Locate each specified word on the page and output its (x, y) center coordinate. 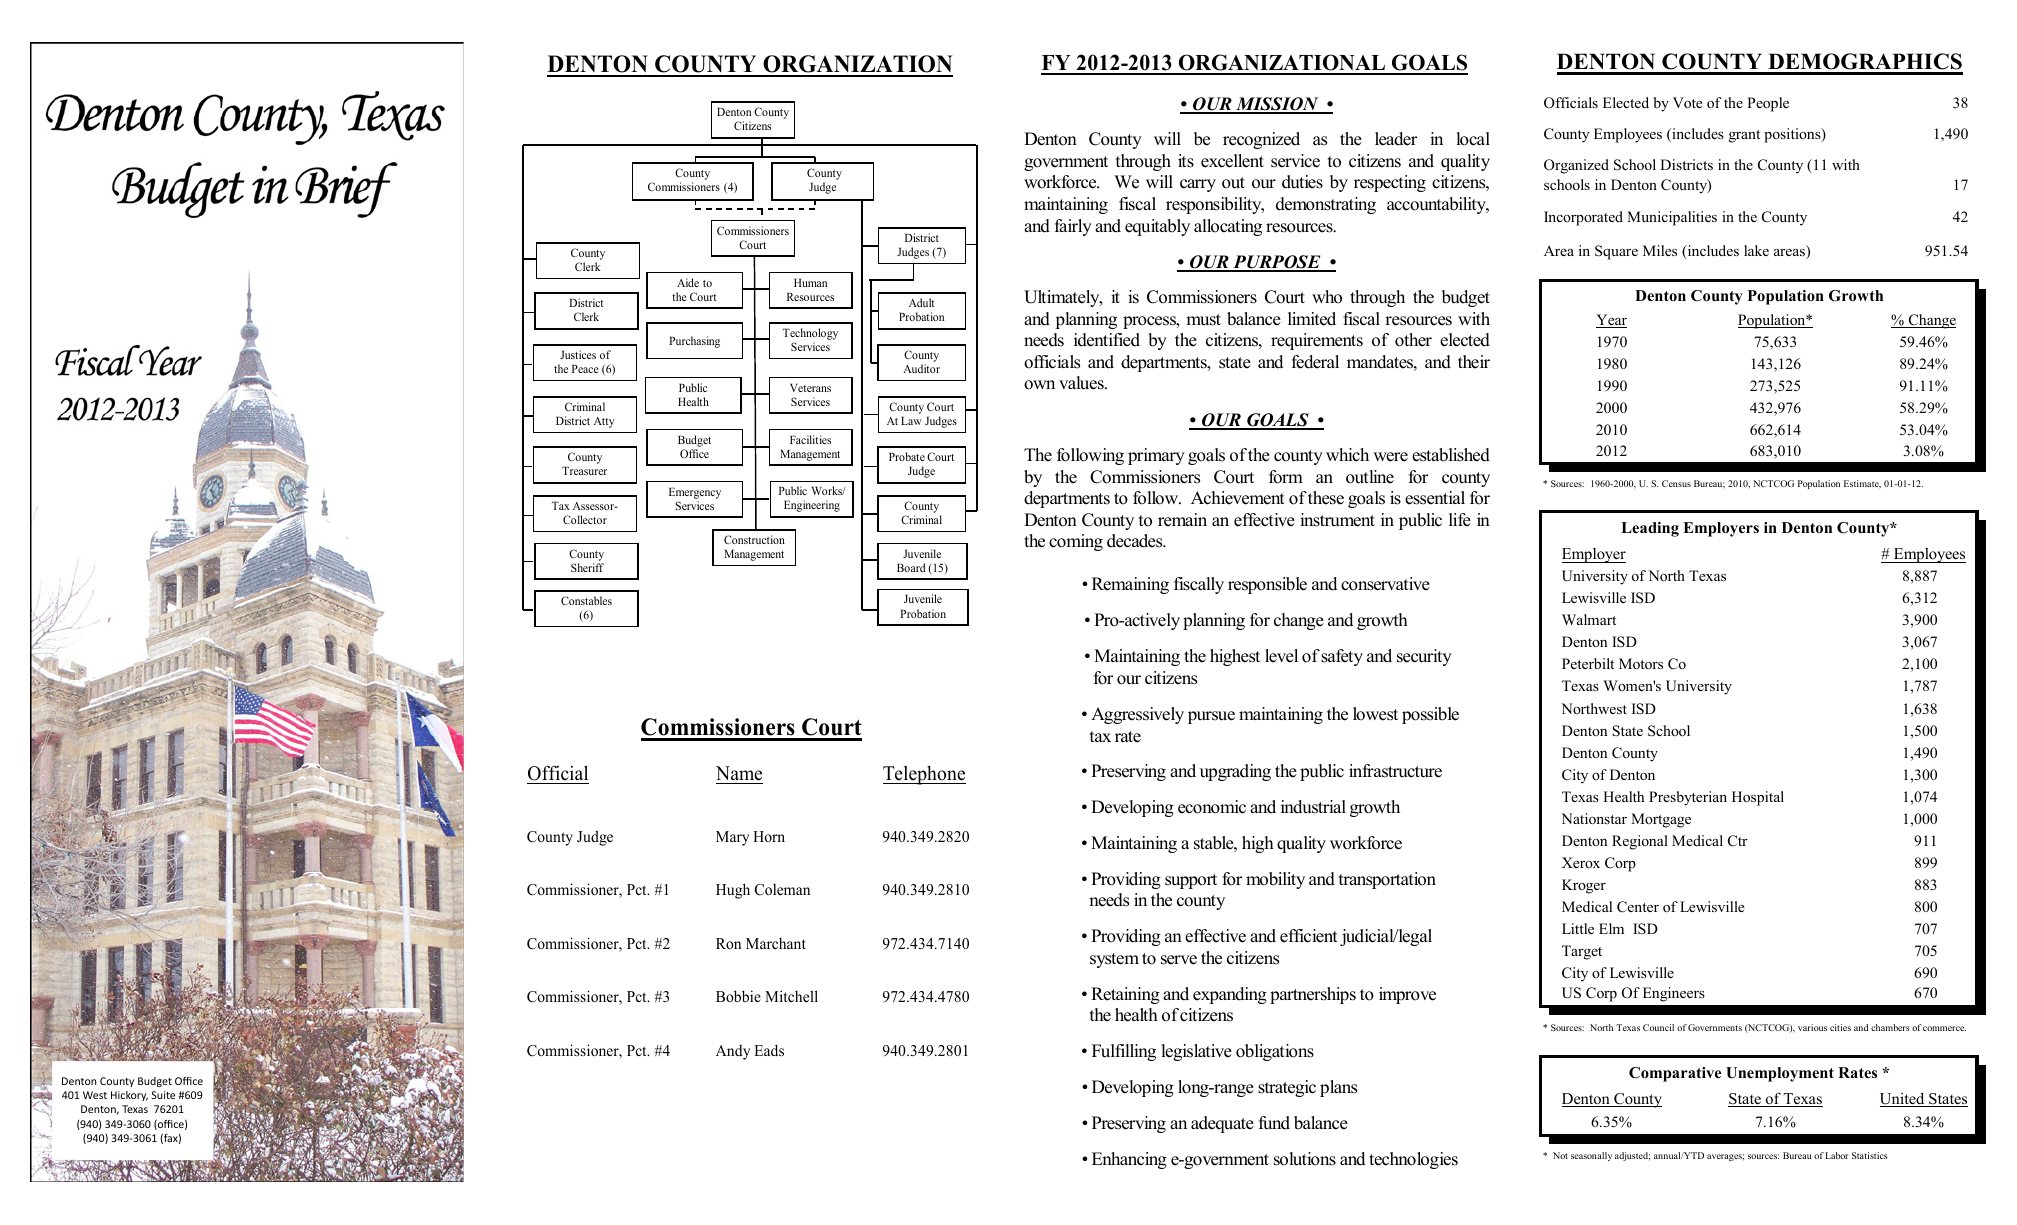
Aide (688, 282)
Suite (163, 1095)
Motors (1641, 663)
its (1186, 161)
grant (1744, 136)
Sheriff (587, 567)
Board (911, 567)
